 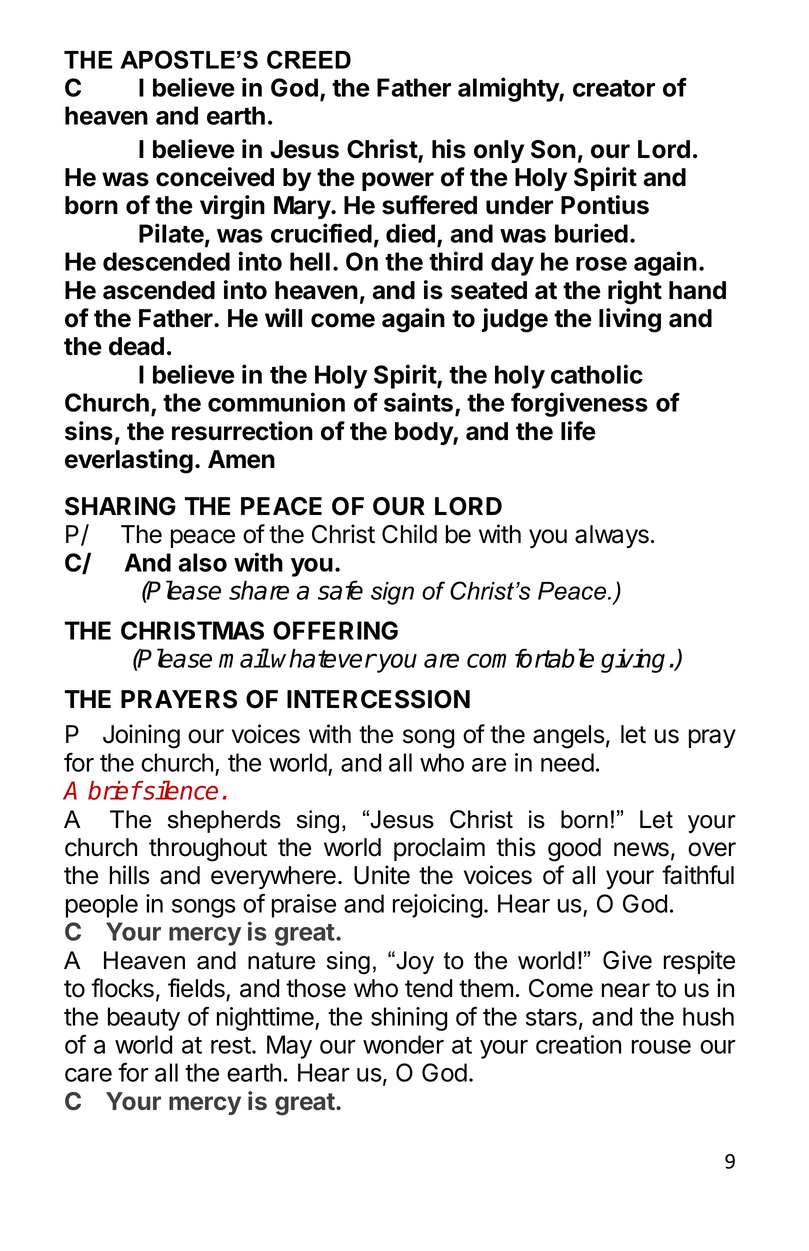 What do you see at coordinates (202, 562) in the screenshot?
I see `also` at bounding box center [202, 562].
